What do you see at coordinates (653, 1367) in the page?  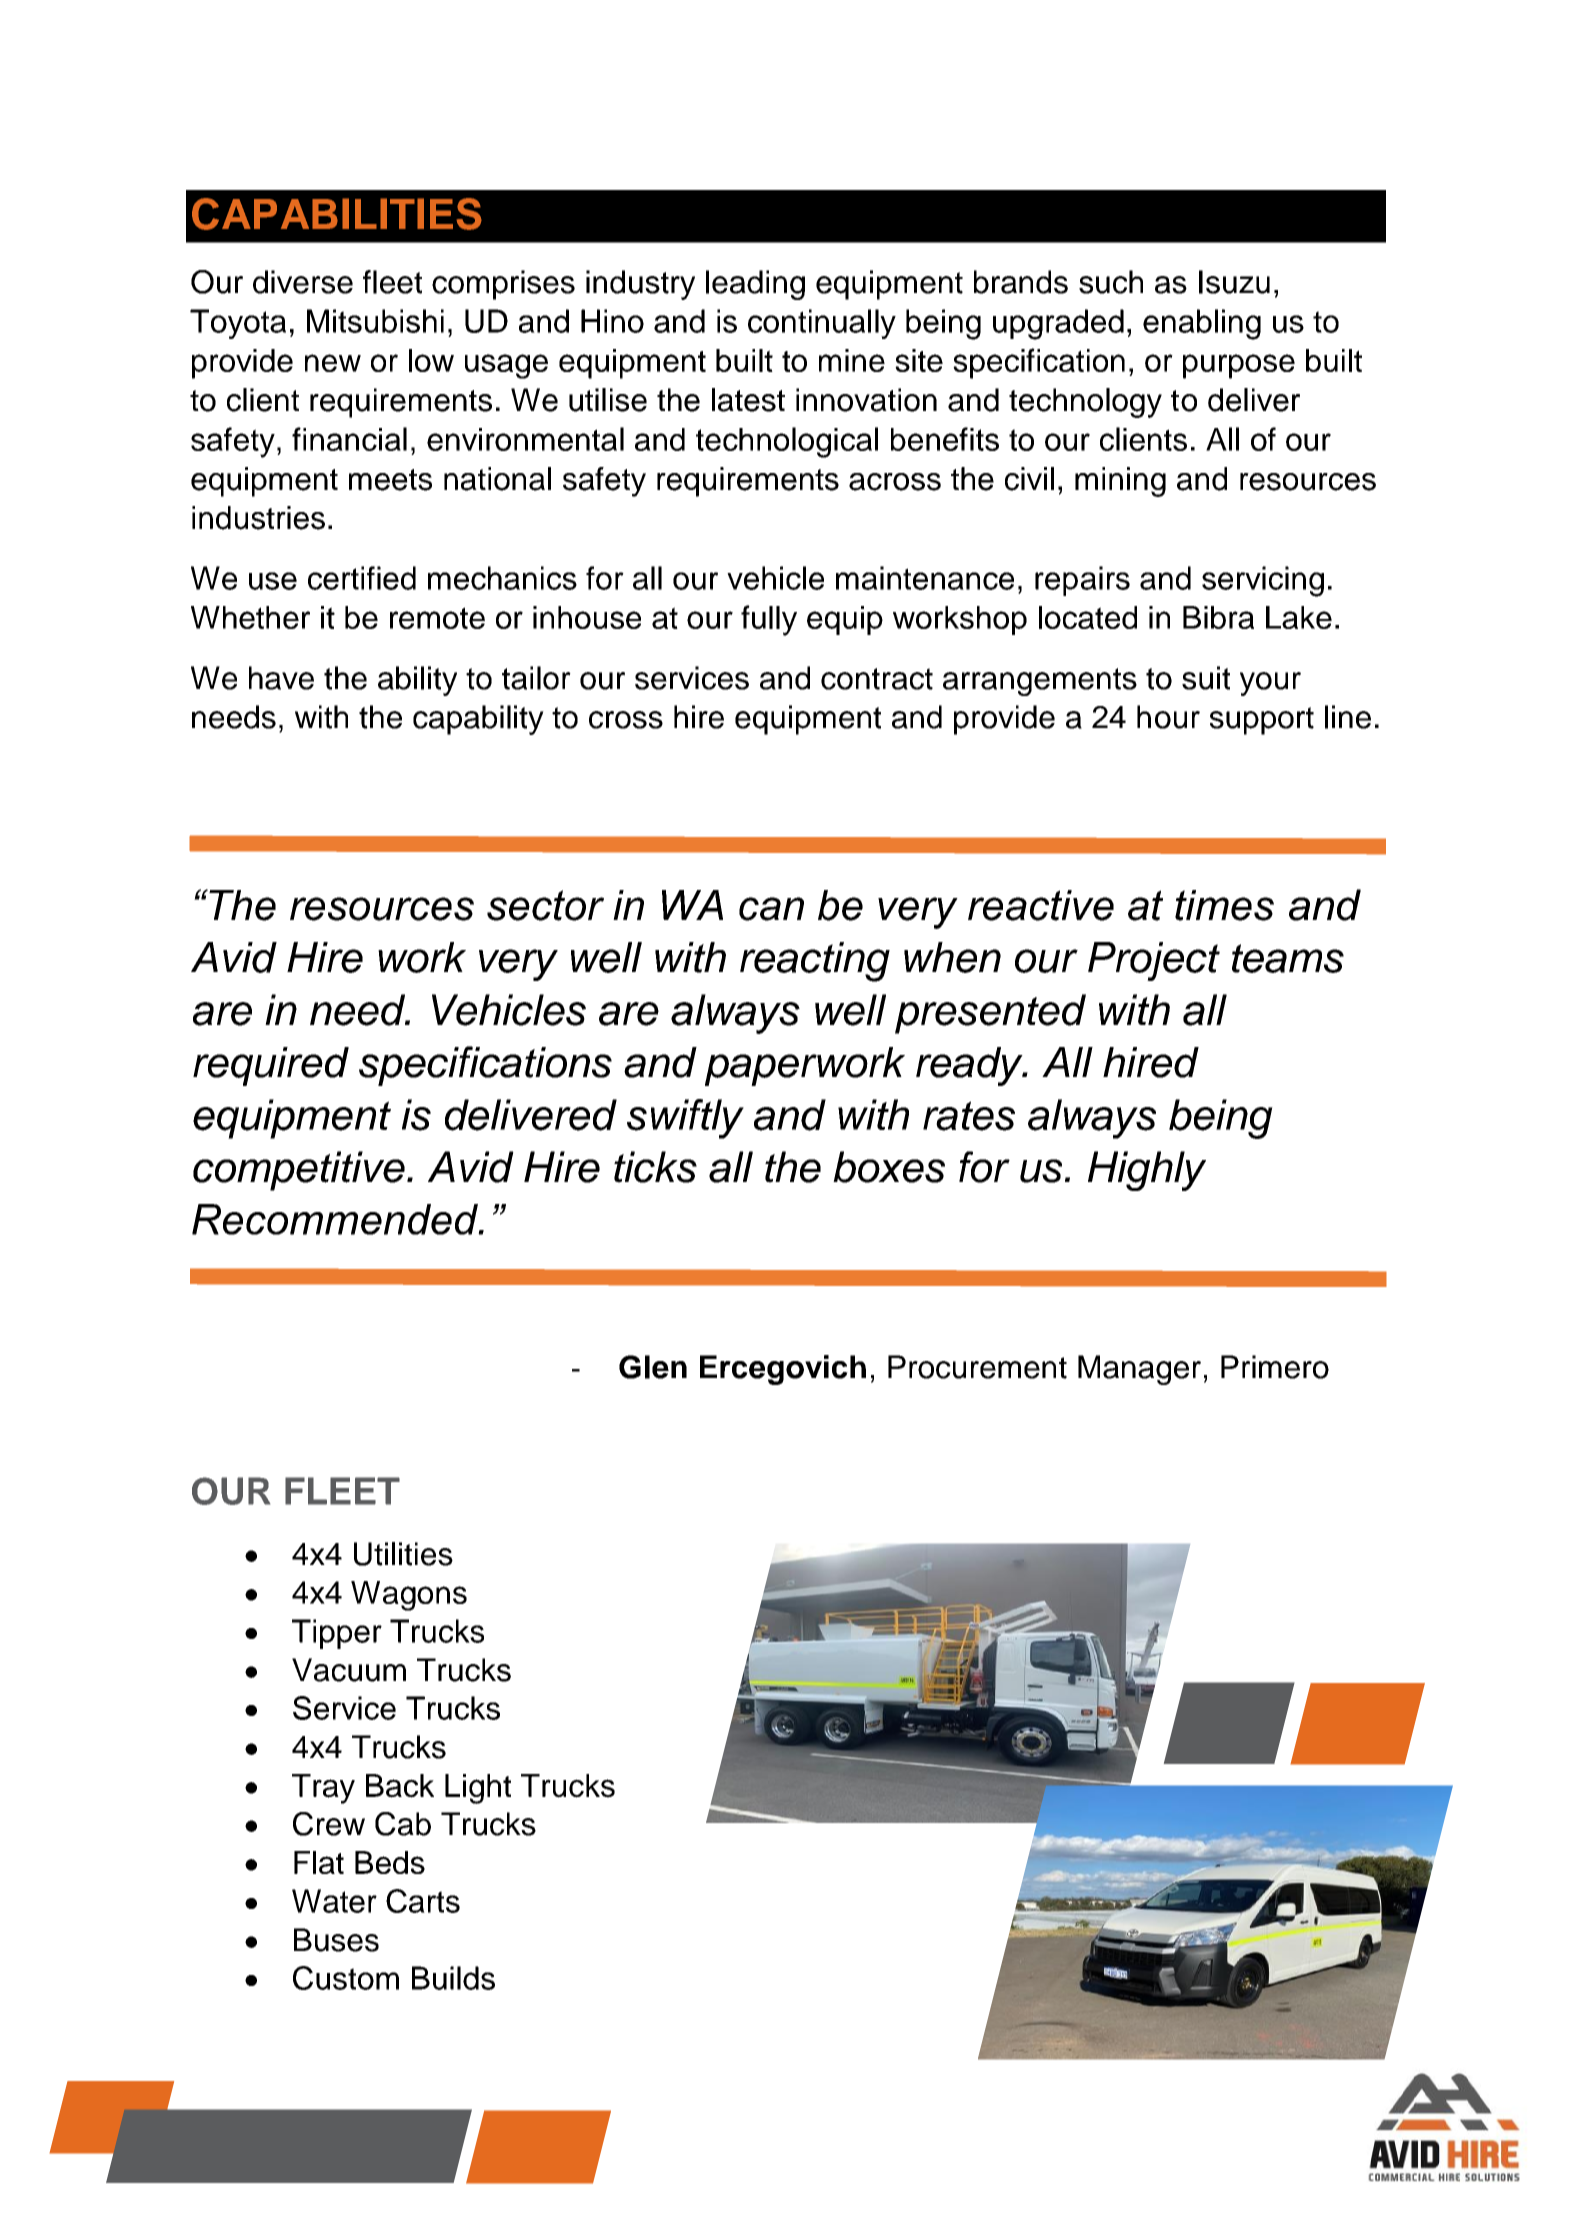 I see `Glen` at bounding box center [653, 1367].
